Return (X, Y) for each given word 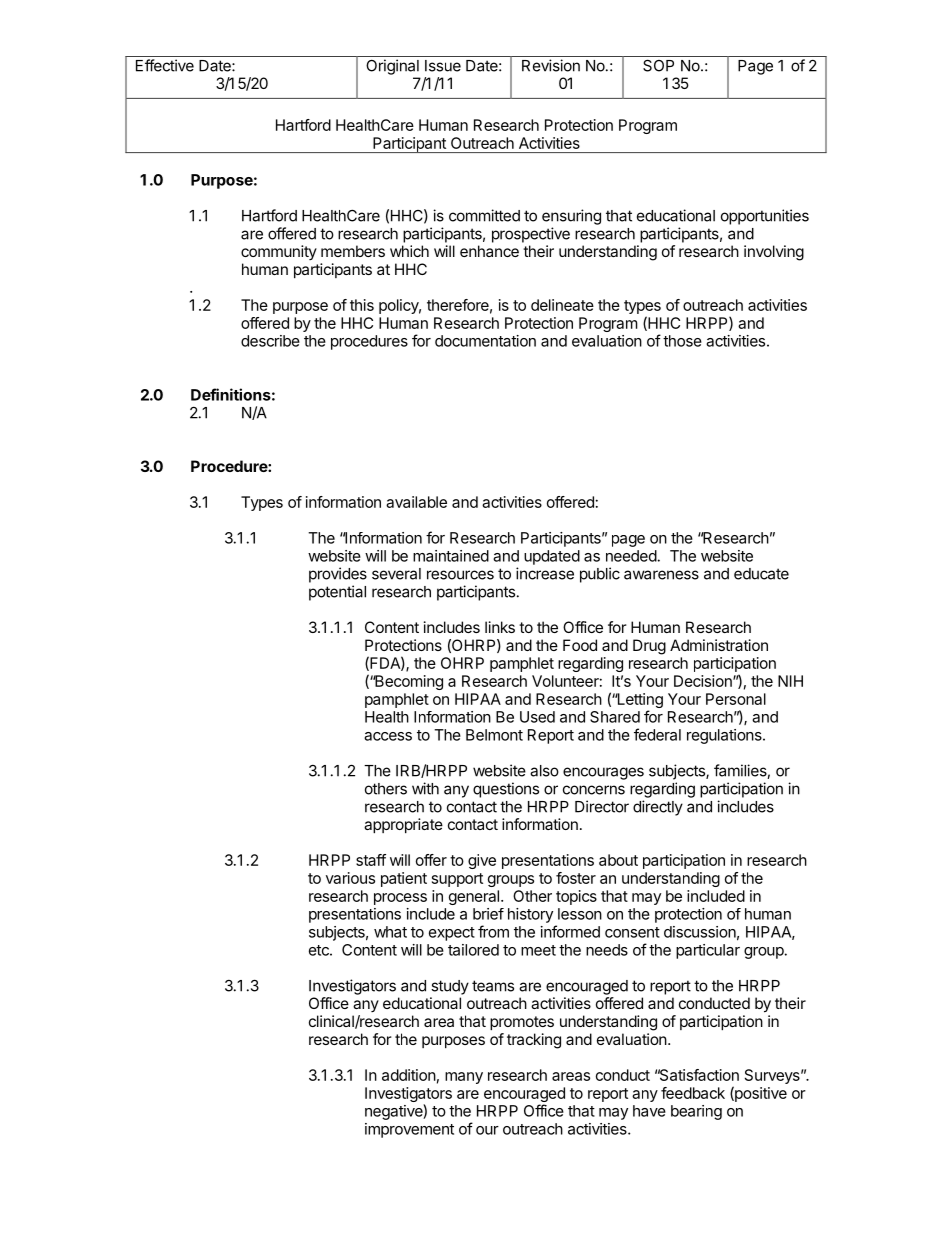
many (464, 1078)
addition (409, 1075)
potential (337, 593)
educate (761, 574)
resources (460, 575)
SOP (658, 65)
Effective (165, 65)
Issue (443, 66)
